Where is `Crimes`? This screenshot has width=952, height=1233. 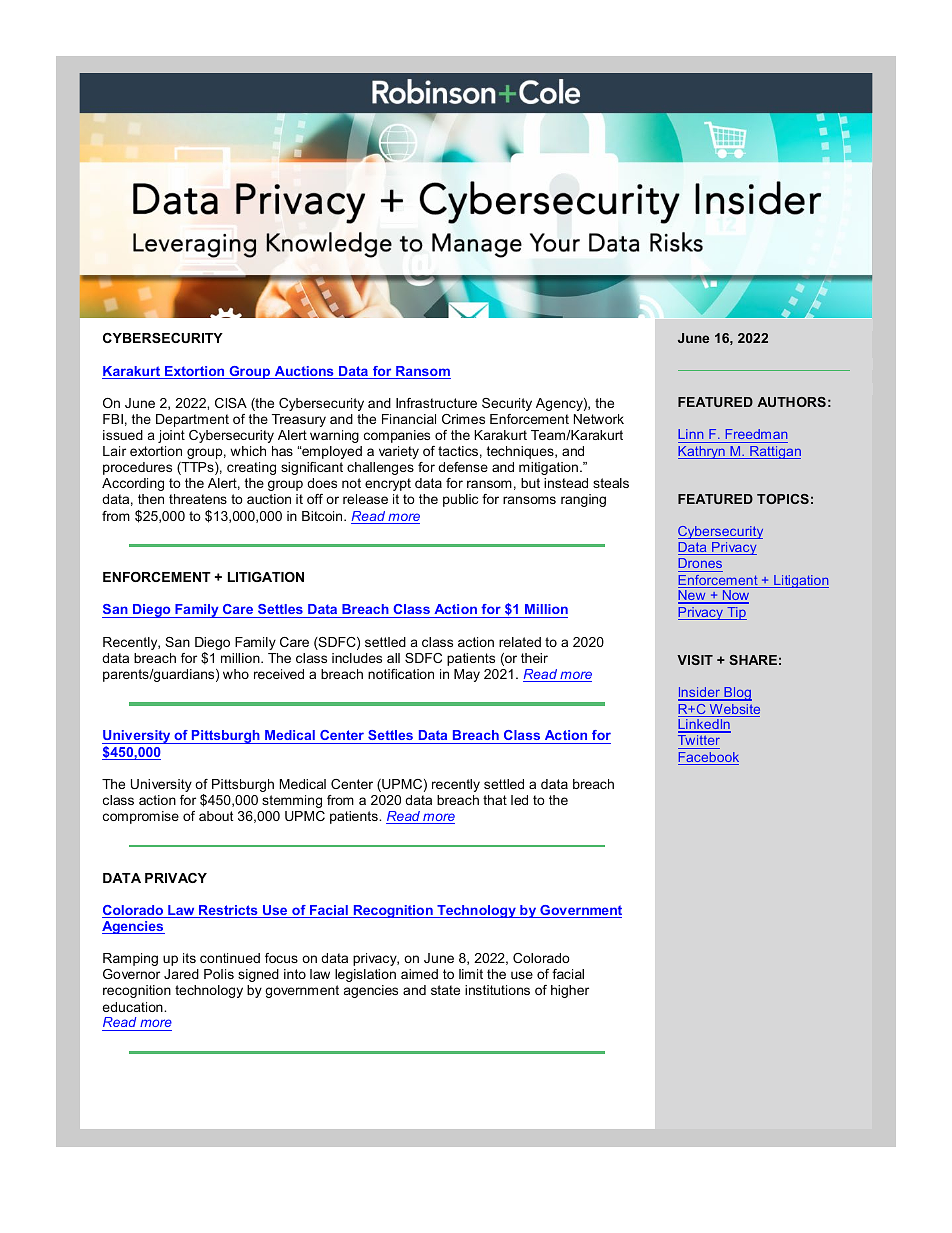
Crimes is located at coordinates (463, 419).
